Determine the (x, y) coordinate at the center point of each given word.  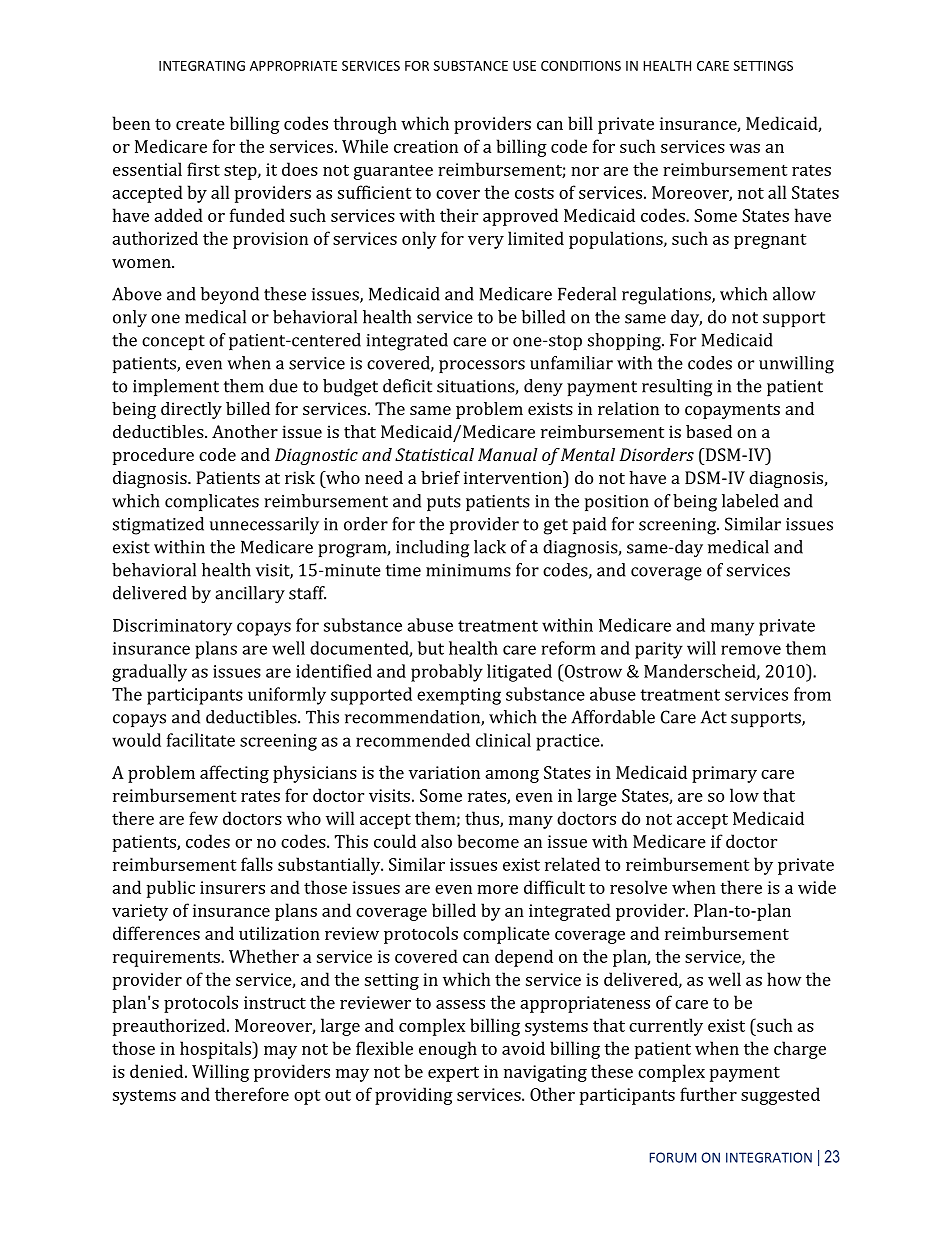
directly (191, 410)
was (744, 148)
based (709, 431)
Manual (508, 454)
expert (453, 1074)
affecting (234, 774)
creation (426, 146)
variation (444, 772)
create (200, 124)
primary (724, 774)
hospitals (217, 1050)
